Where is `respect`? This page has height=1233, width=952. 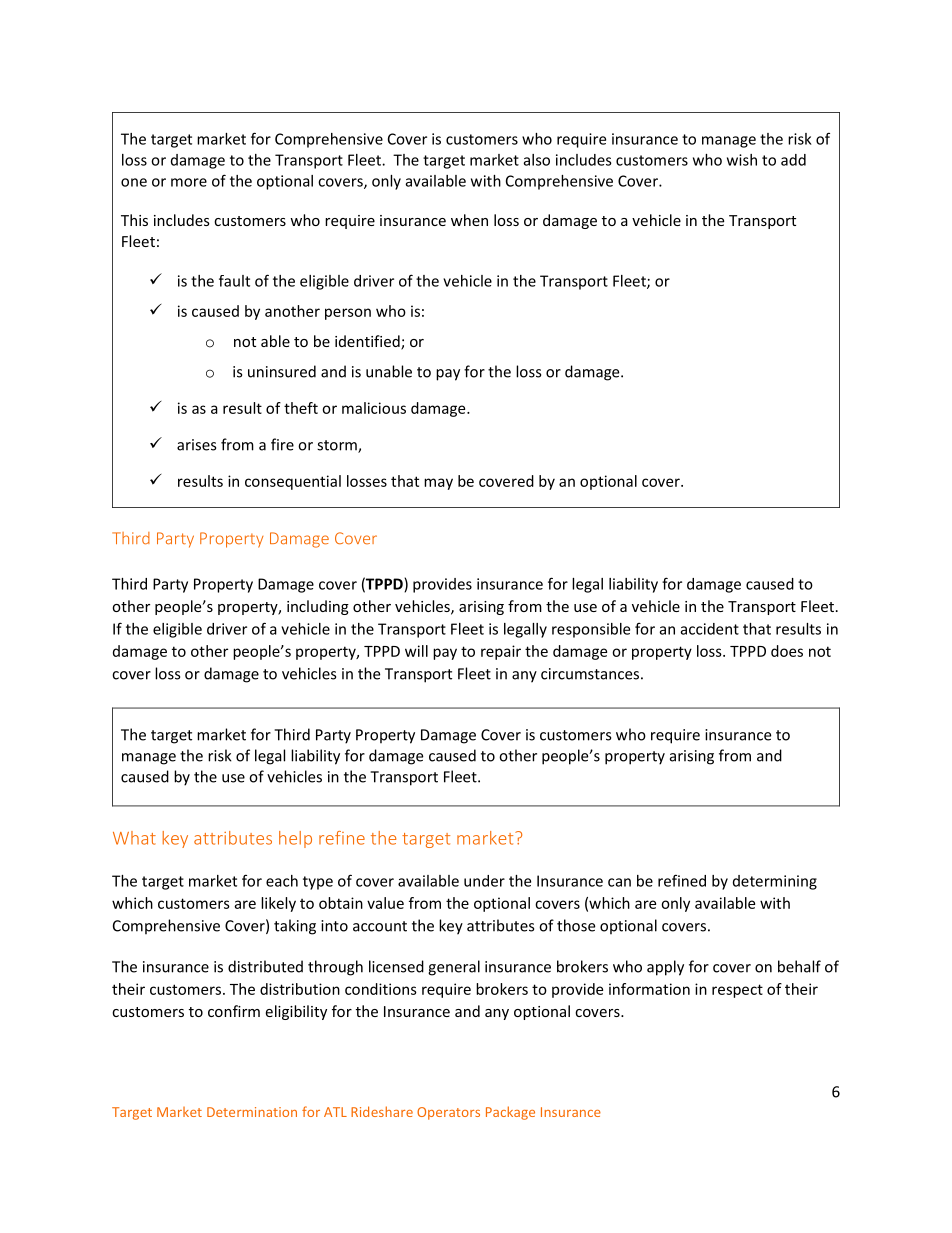 respect is located at coordinates (737, 991).
